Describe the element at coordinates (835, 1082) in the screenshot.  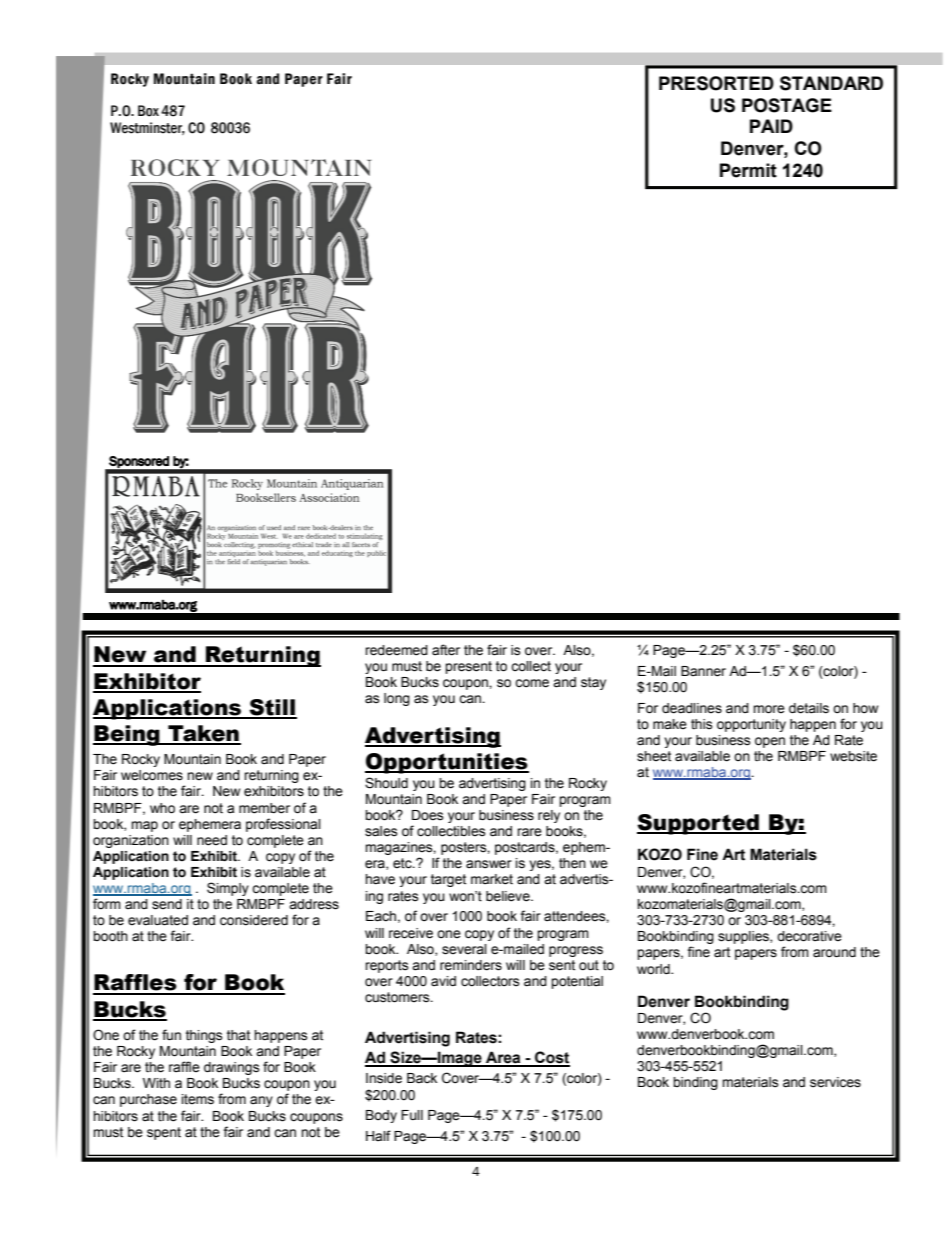
I see `services` at that location.
